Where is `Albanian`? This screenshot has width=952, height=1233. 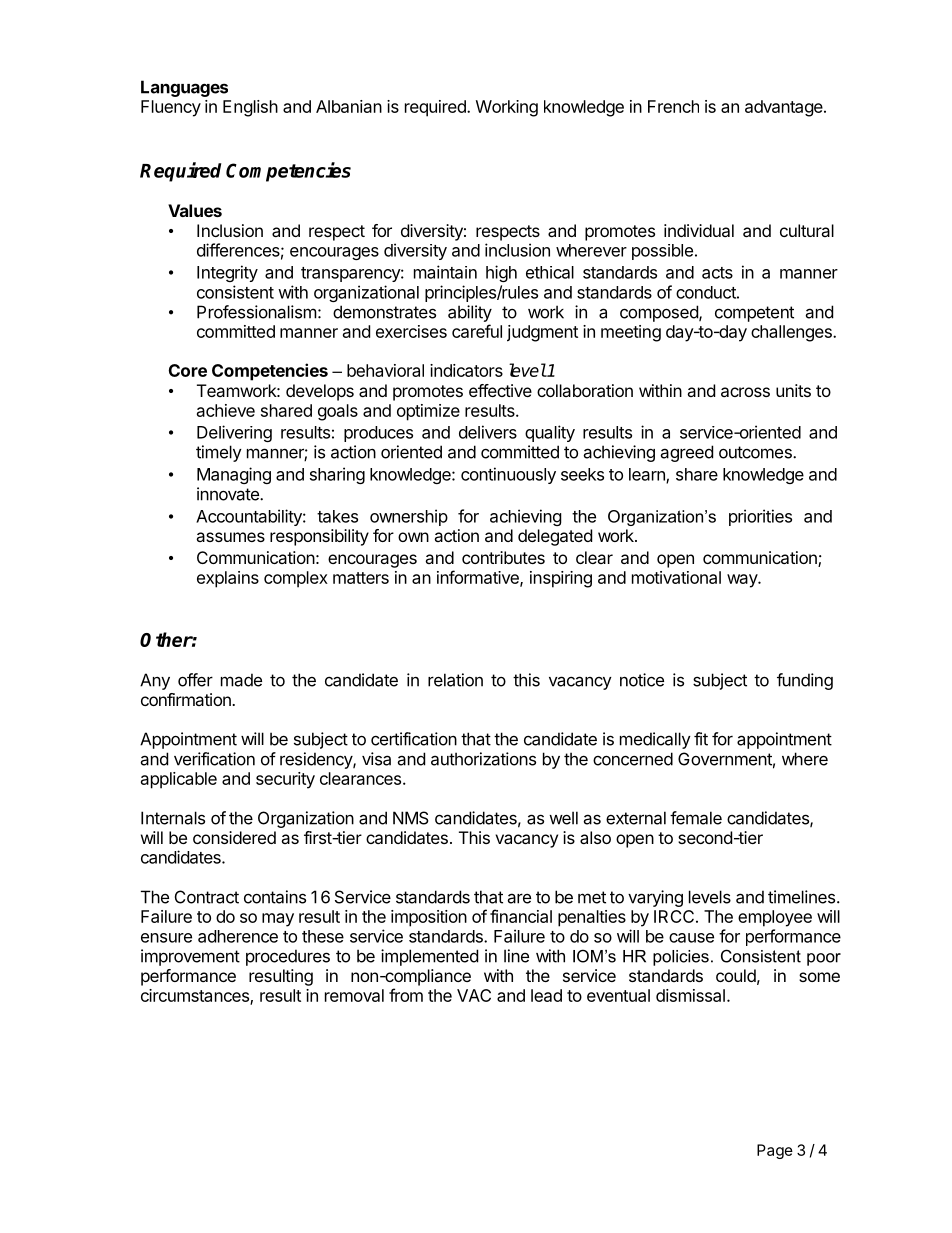 Albanian is located at coordinates (349, 106).
